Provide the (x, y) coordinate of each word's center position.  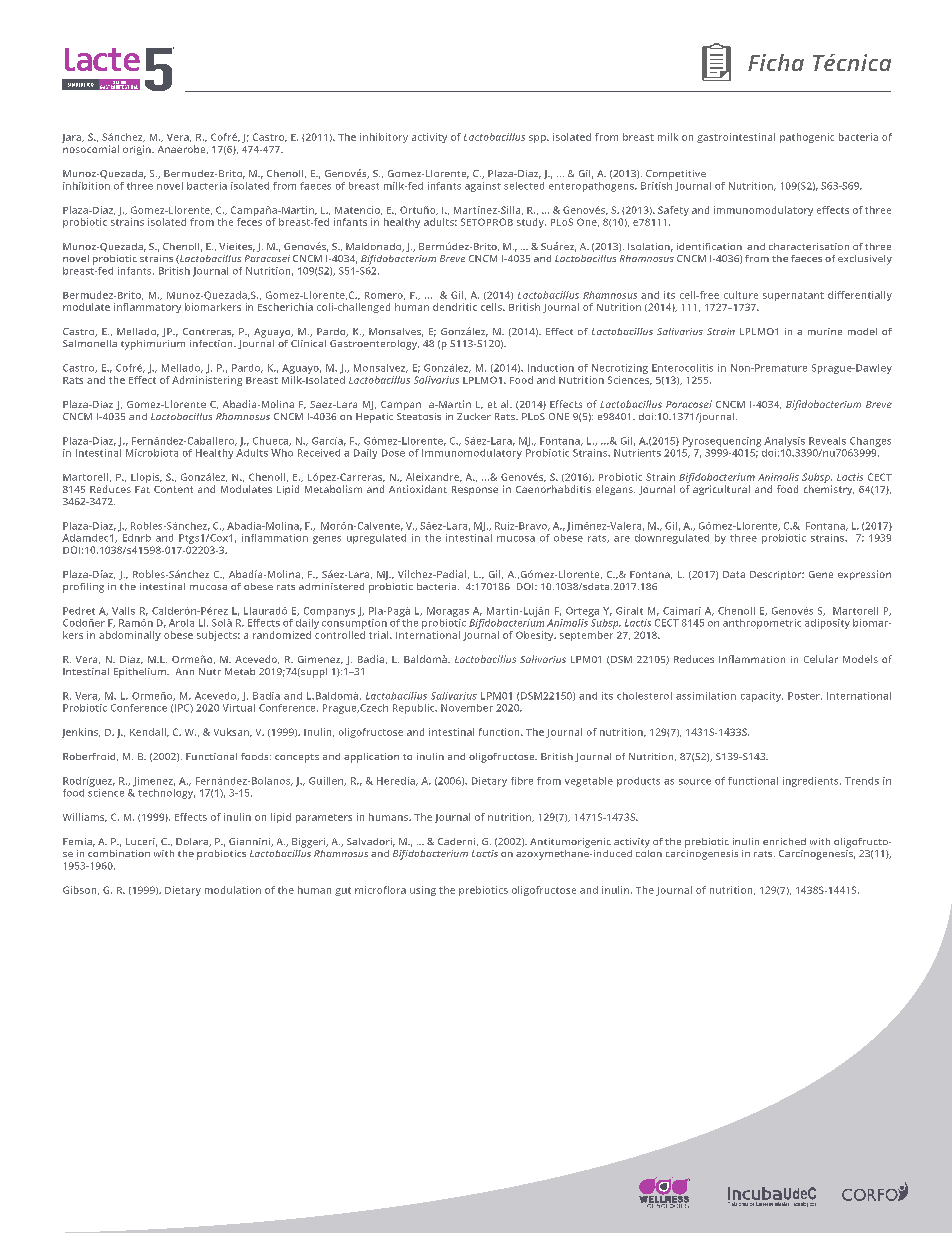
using (423, 891)
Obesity (536, 636)
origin (138, 150)
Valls (123, 611)
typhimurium (153, 345)
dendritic (455, 307)
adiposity (827, 624)
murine (825, 331)
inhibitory (384, 138)
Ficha (776, 62)
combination (119, 853)
